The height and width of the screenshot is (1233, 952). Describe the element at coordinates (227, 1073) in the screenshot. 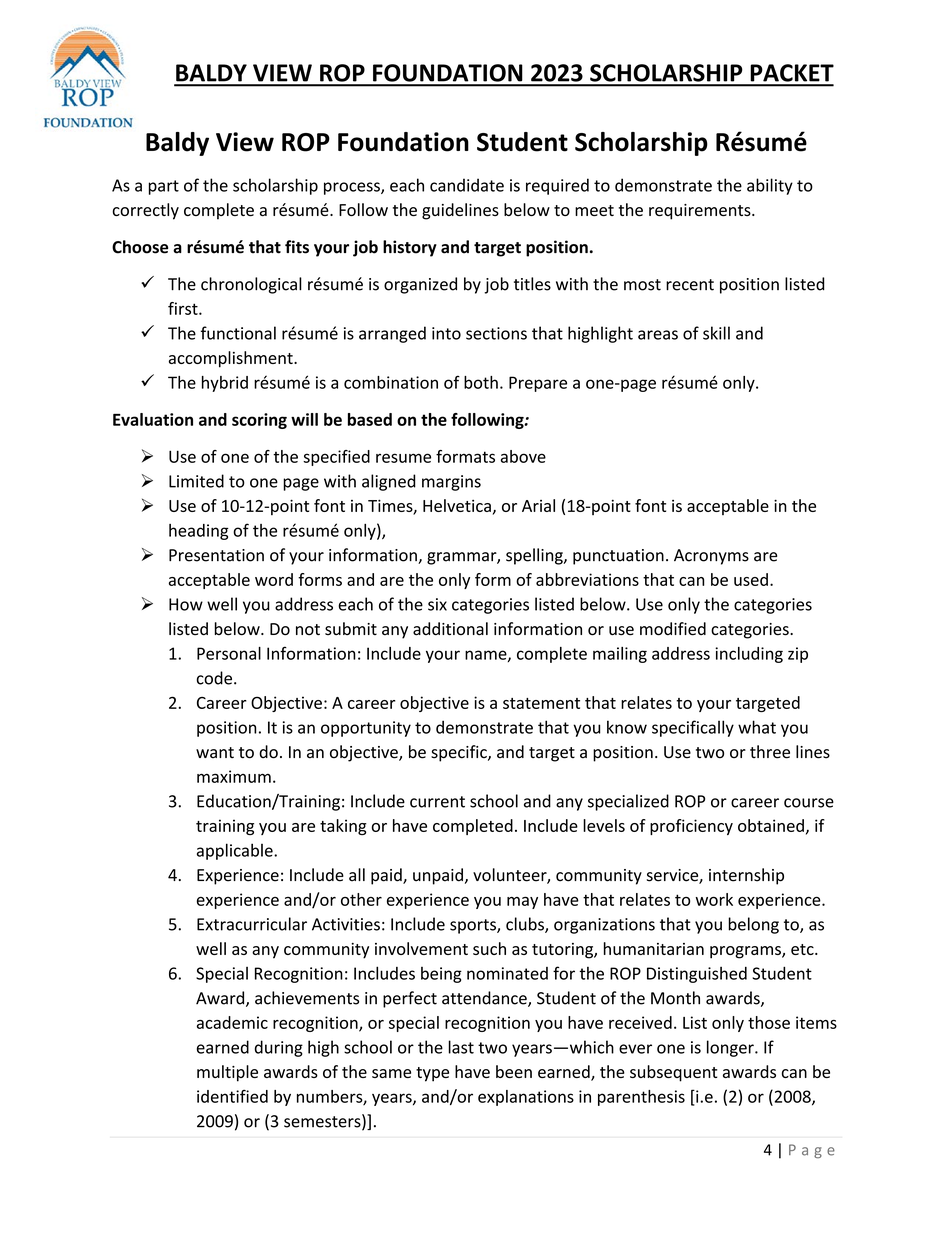

I see `multiple` at that location.
